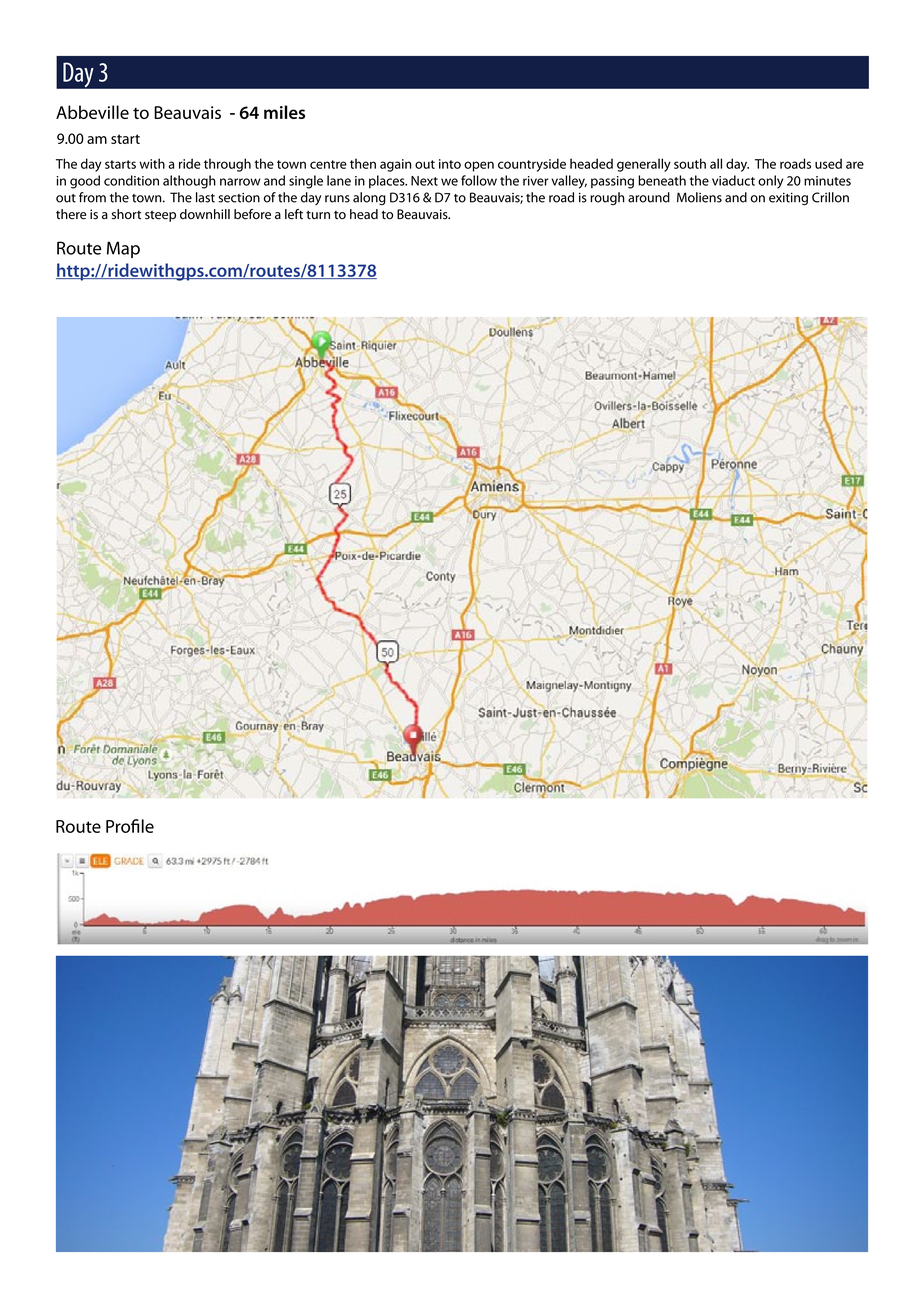 This document has width=924, height=1308. Describe the element at coordinates (294, 214) in the document. I see `left` at that location.
